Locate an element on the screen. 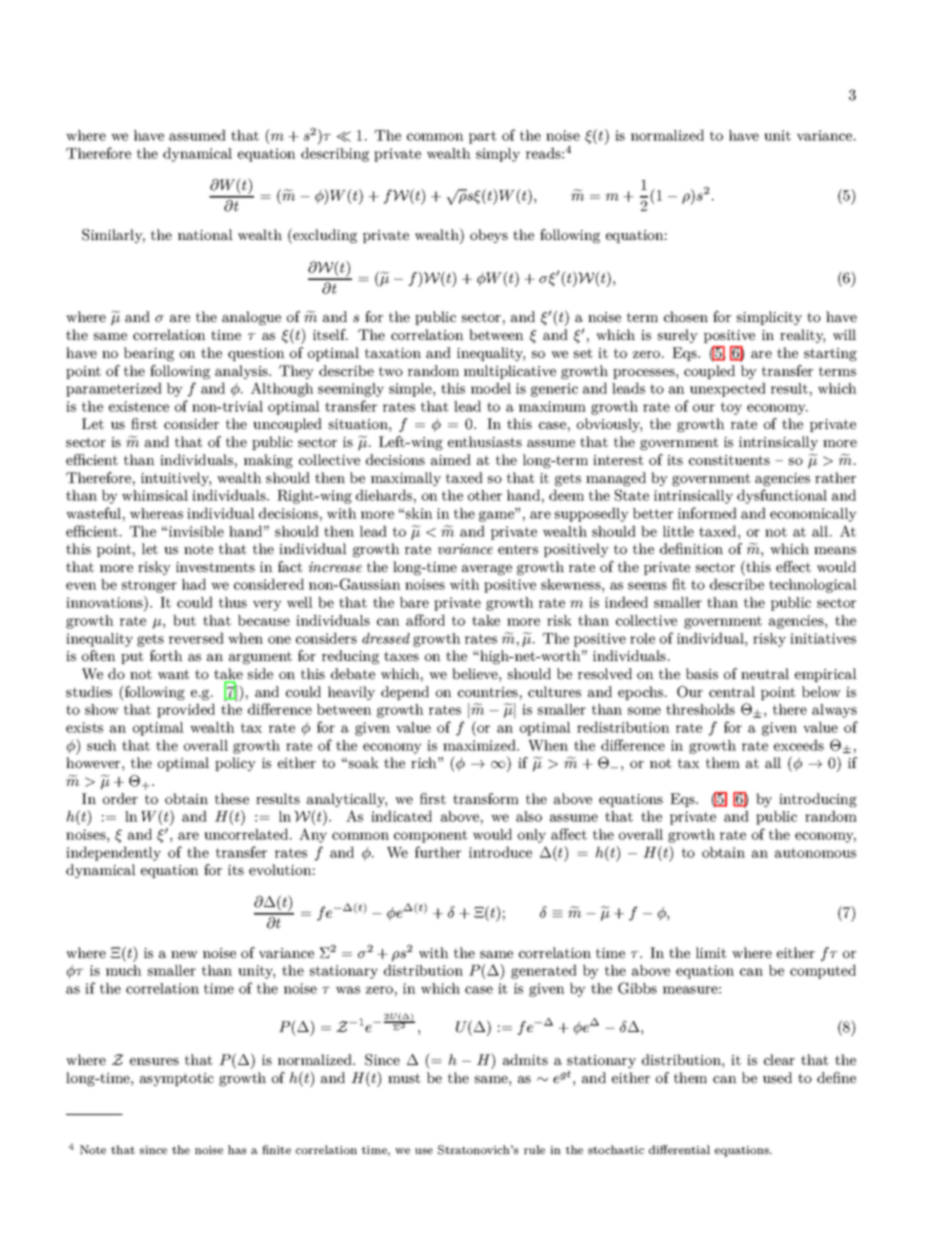 Image resolution: width=952 pixels, height=1233 pixels. existence is located at coordinates (139, 406).
